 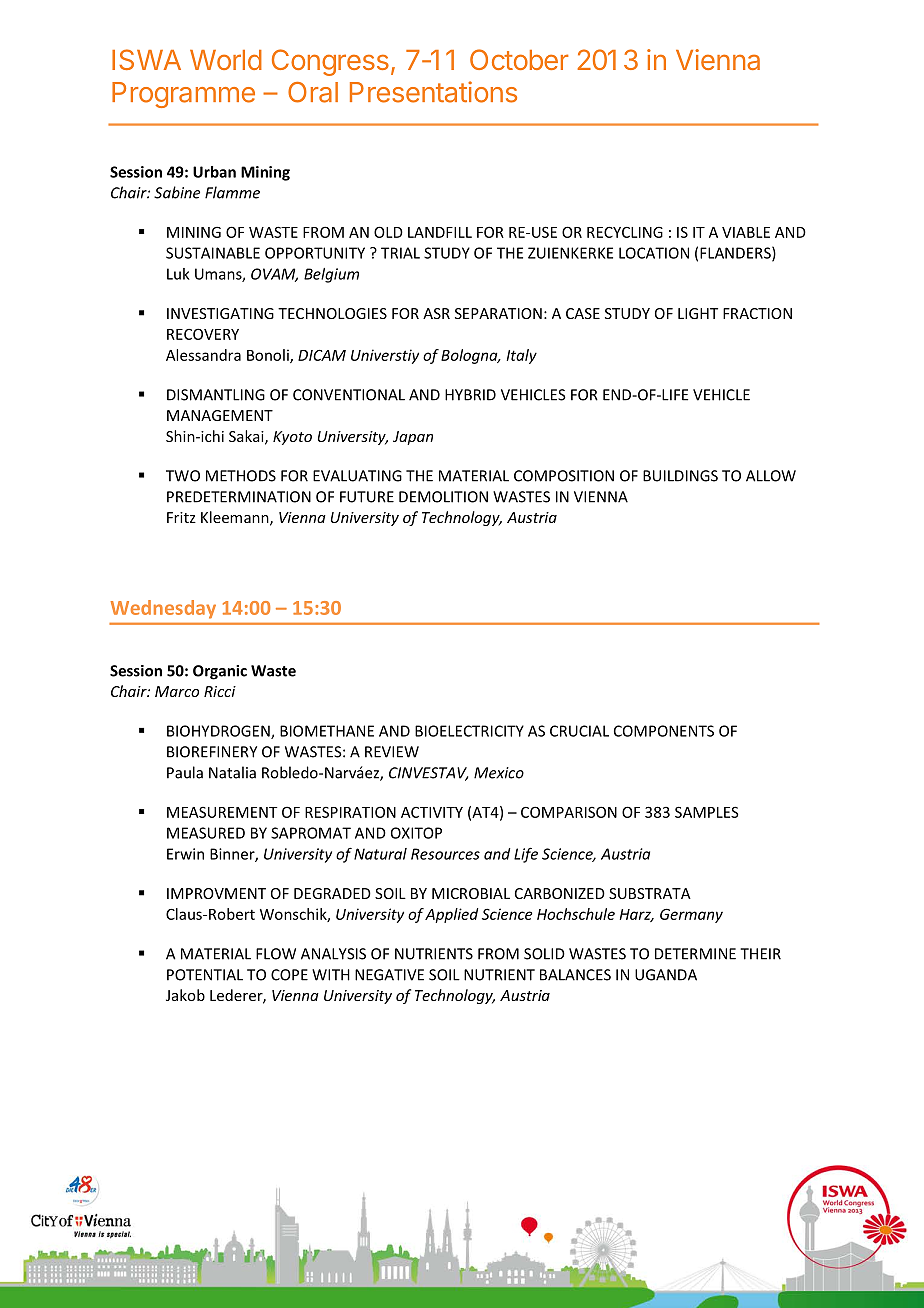 I want to click on DEMOLITION, so click(x=443, y=497).
